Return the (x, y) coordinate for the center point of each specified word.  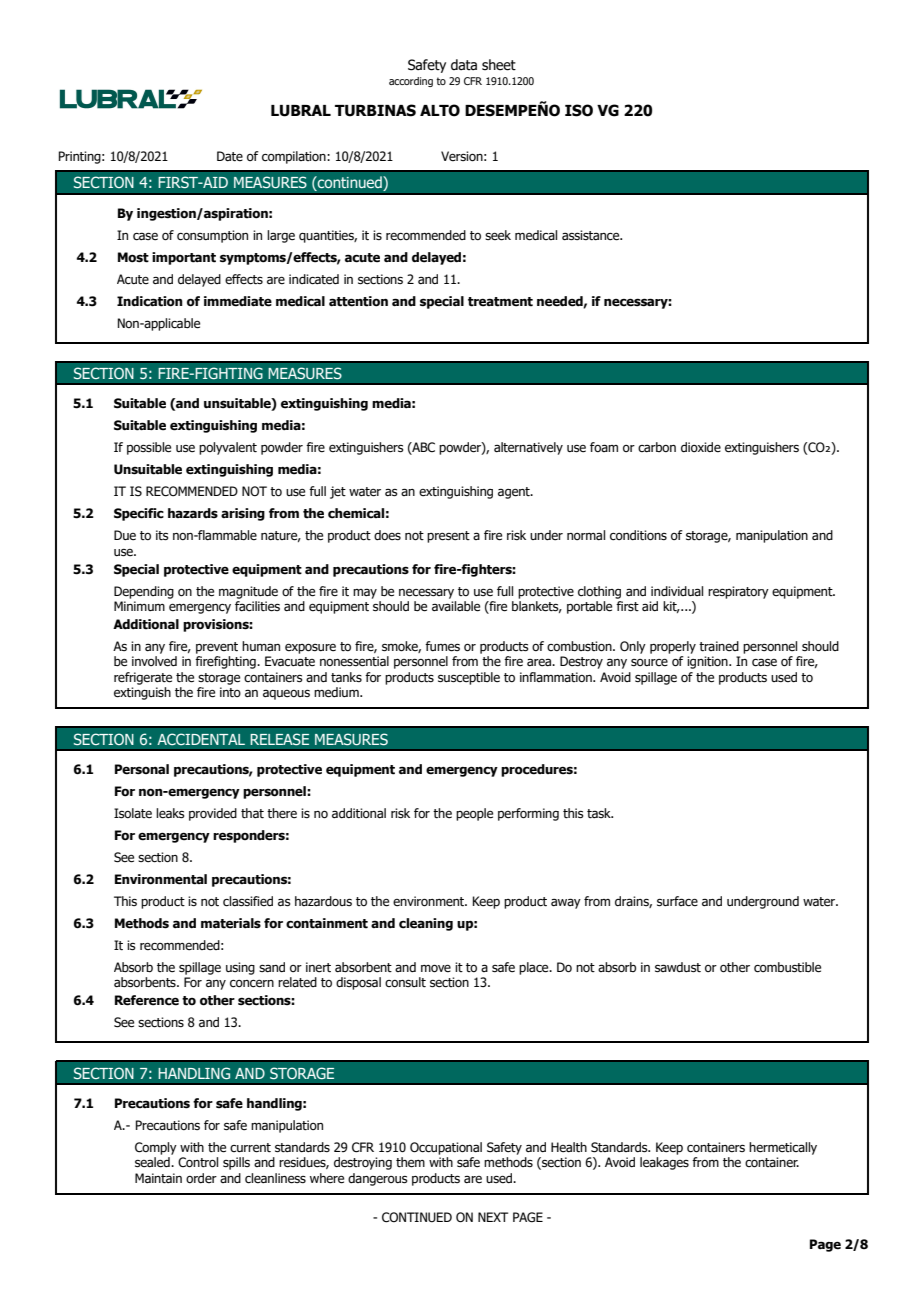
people (474, 814)
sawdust (678, 967)
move (436, 969)
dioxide (701, 447)
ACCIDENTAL (201, 739)
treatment (500, 302)
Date (230, 156)
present (448, 537)
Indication (150, 301)
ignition (708, 662)
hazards (193, 513)
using (240, 968)
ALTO (440, 110)
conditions (638, 535)
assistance (592, 235)
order (201, 1178)
